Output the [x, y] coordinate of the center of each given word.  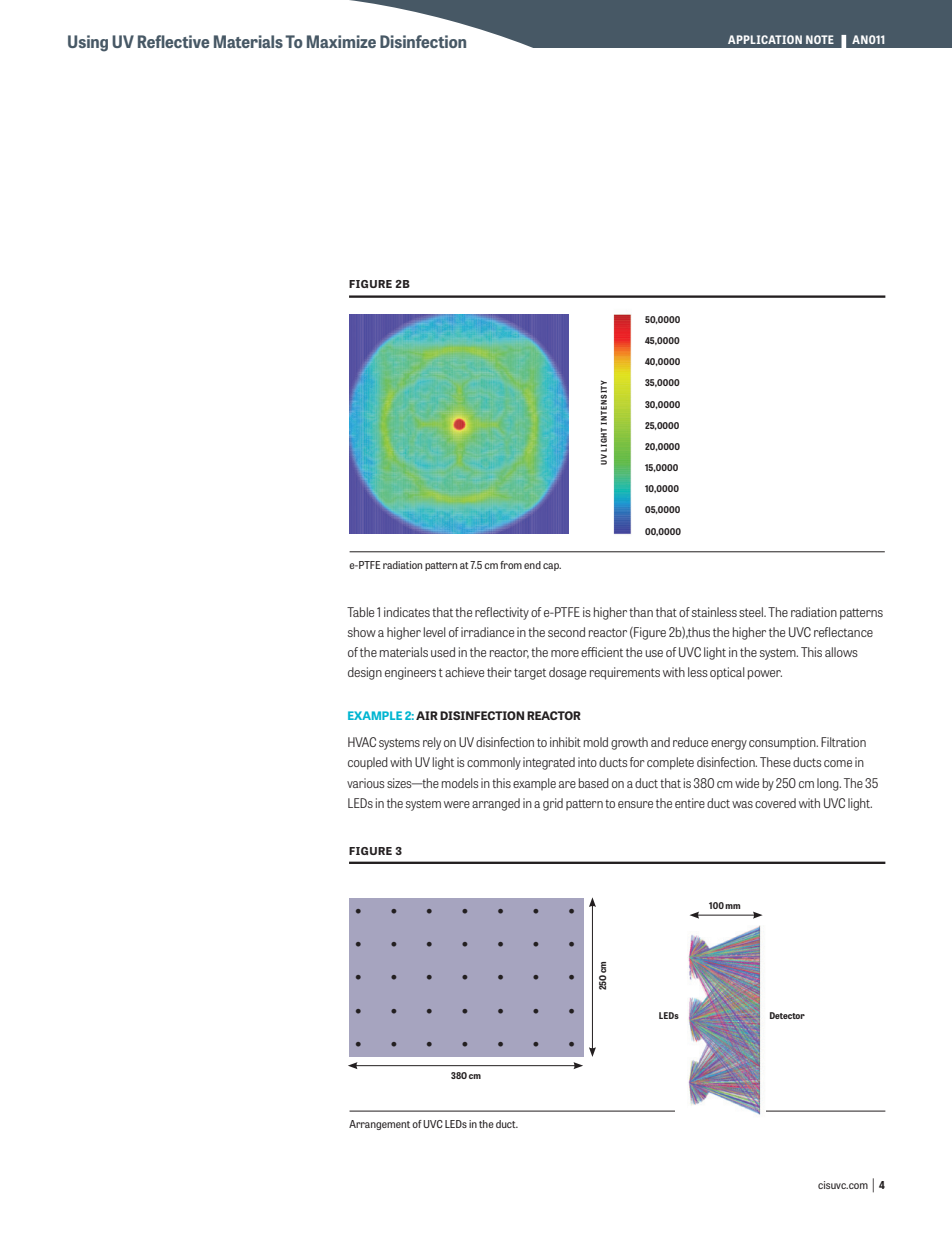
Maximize [341, 41]
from [511, 565]
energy [729, 745]
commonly [494, 763]
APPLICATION [765, 39]
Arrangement [379, 1125]
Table [360, 612]
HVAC [362, 742]
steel [752, 612]
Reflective [173, 41]
